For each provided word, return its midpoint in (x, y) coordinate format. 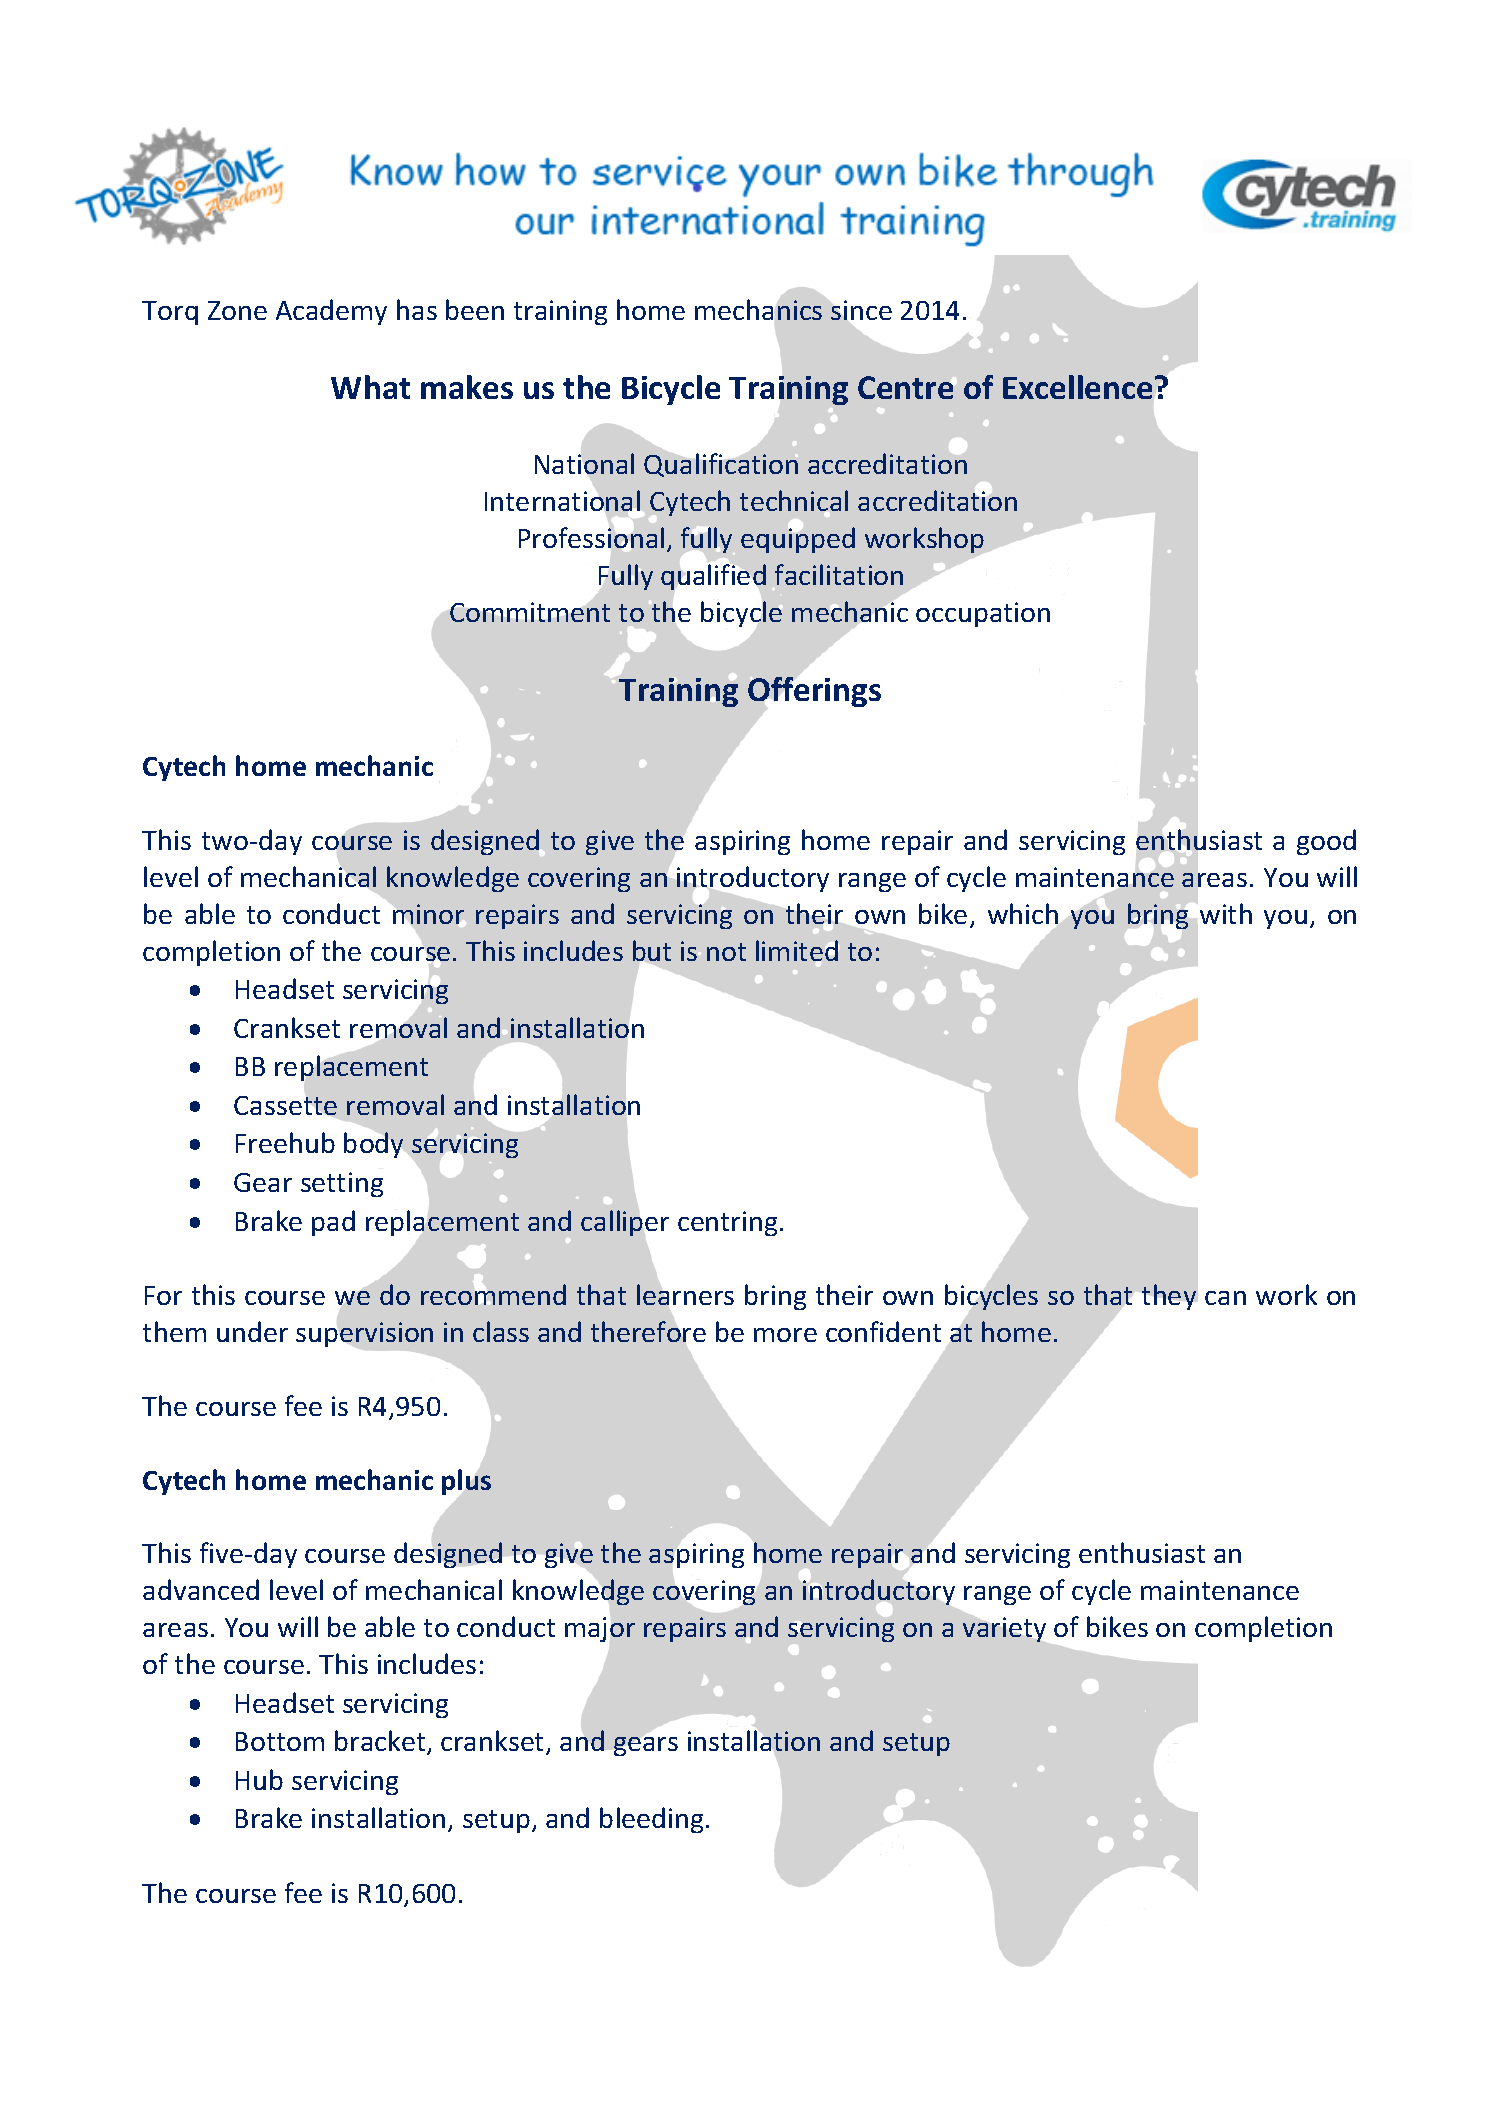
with (1226, 913)
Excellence (1077, 387)
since (861, 310)
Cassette (285, 1105)
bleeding (651, 1820)
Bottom (280, 1741)
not (726, 952)
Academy (331, 312)
